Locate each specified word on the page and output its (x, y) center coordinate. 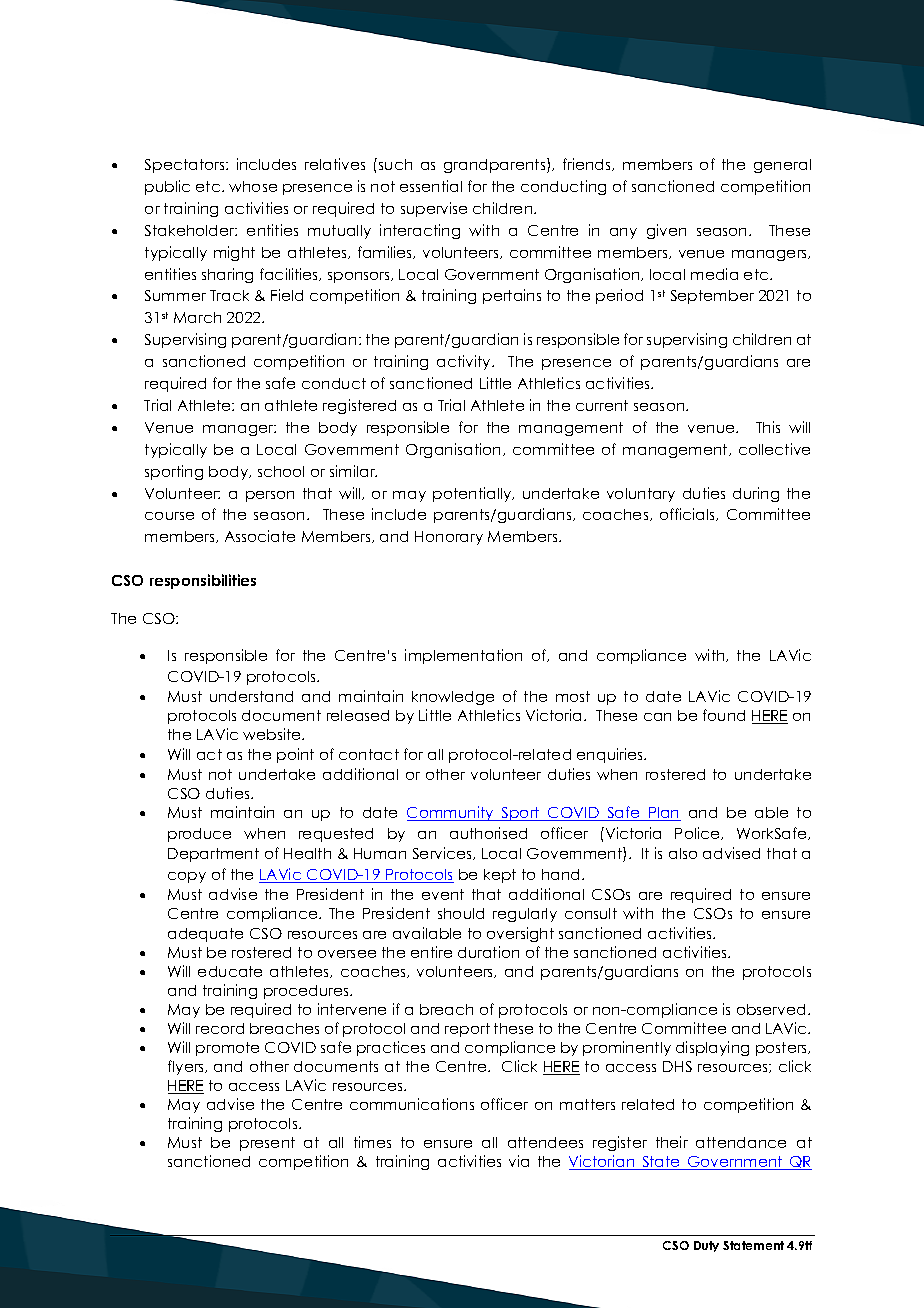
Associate (260, 536)
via (519, 1161)
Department (213, 855)
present (267, 1144)
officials (688, 514)
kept (500, 876)
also (683, 853)
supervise (434, 209)
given (666, 231)
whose (253, 186)
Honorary (449, 538)
